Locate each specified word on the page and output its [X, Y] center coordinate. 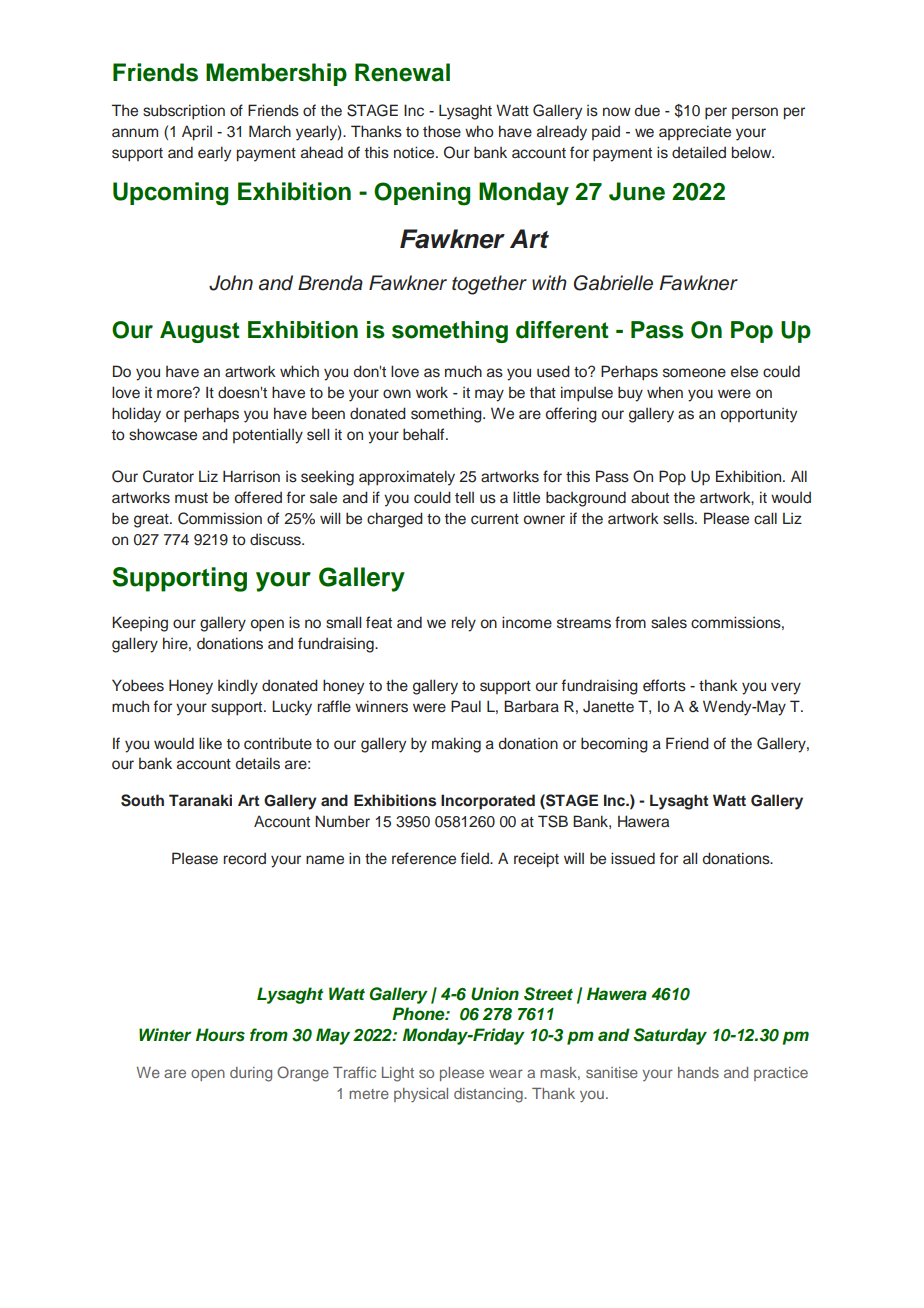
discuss [276, 540]
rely [463, 624]
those [442, 131]
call [765, 518]
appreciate [695, 133]
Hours [220, 1035]
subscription [184, 112]
